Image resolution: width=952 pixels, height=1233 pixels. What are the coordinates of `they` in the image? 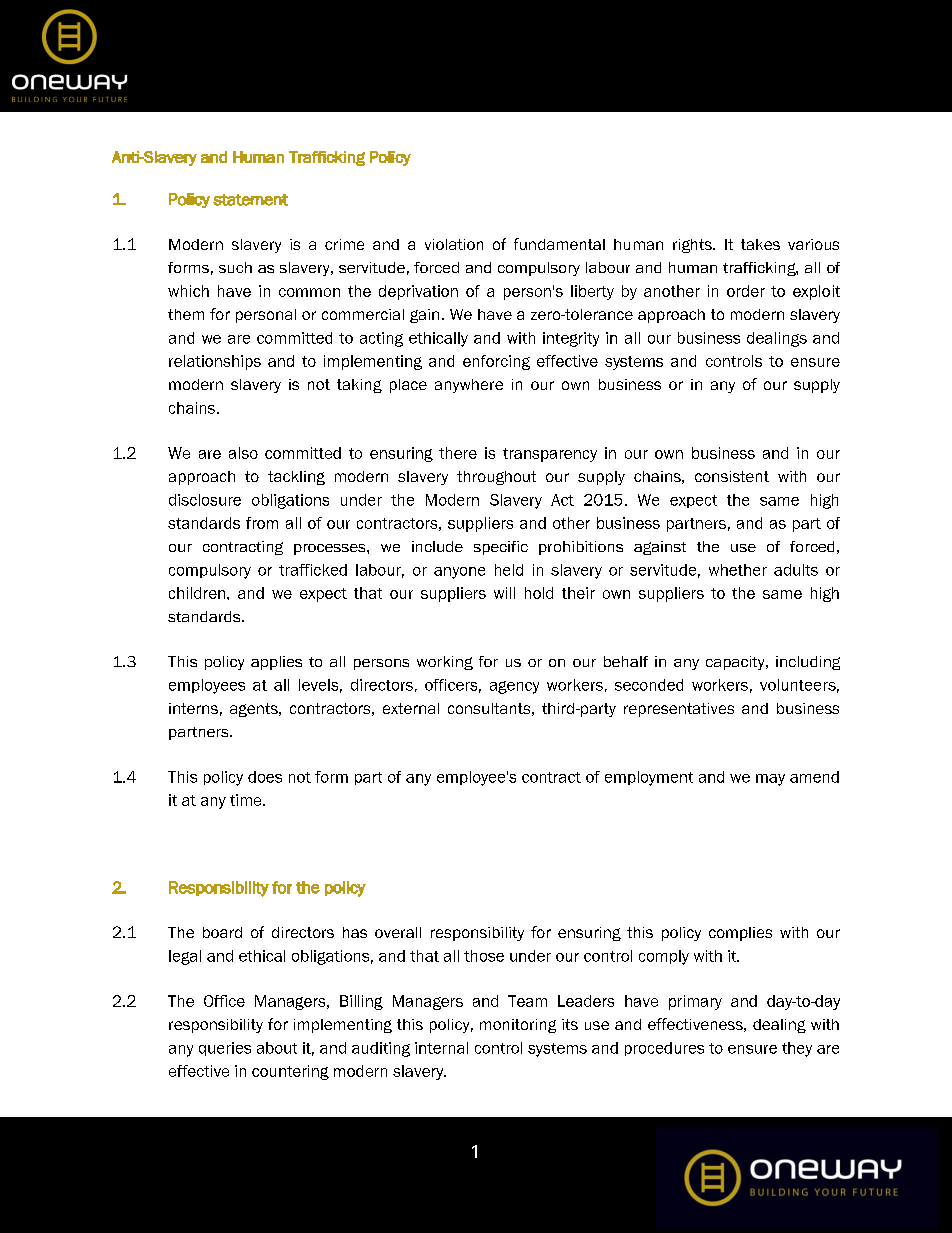 It's located at (797, 1049).
